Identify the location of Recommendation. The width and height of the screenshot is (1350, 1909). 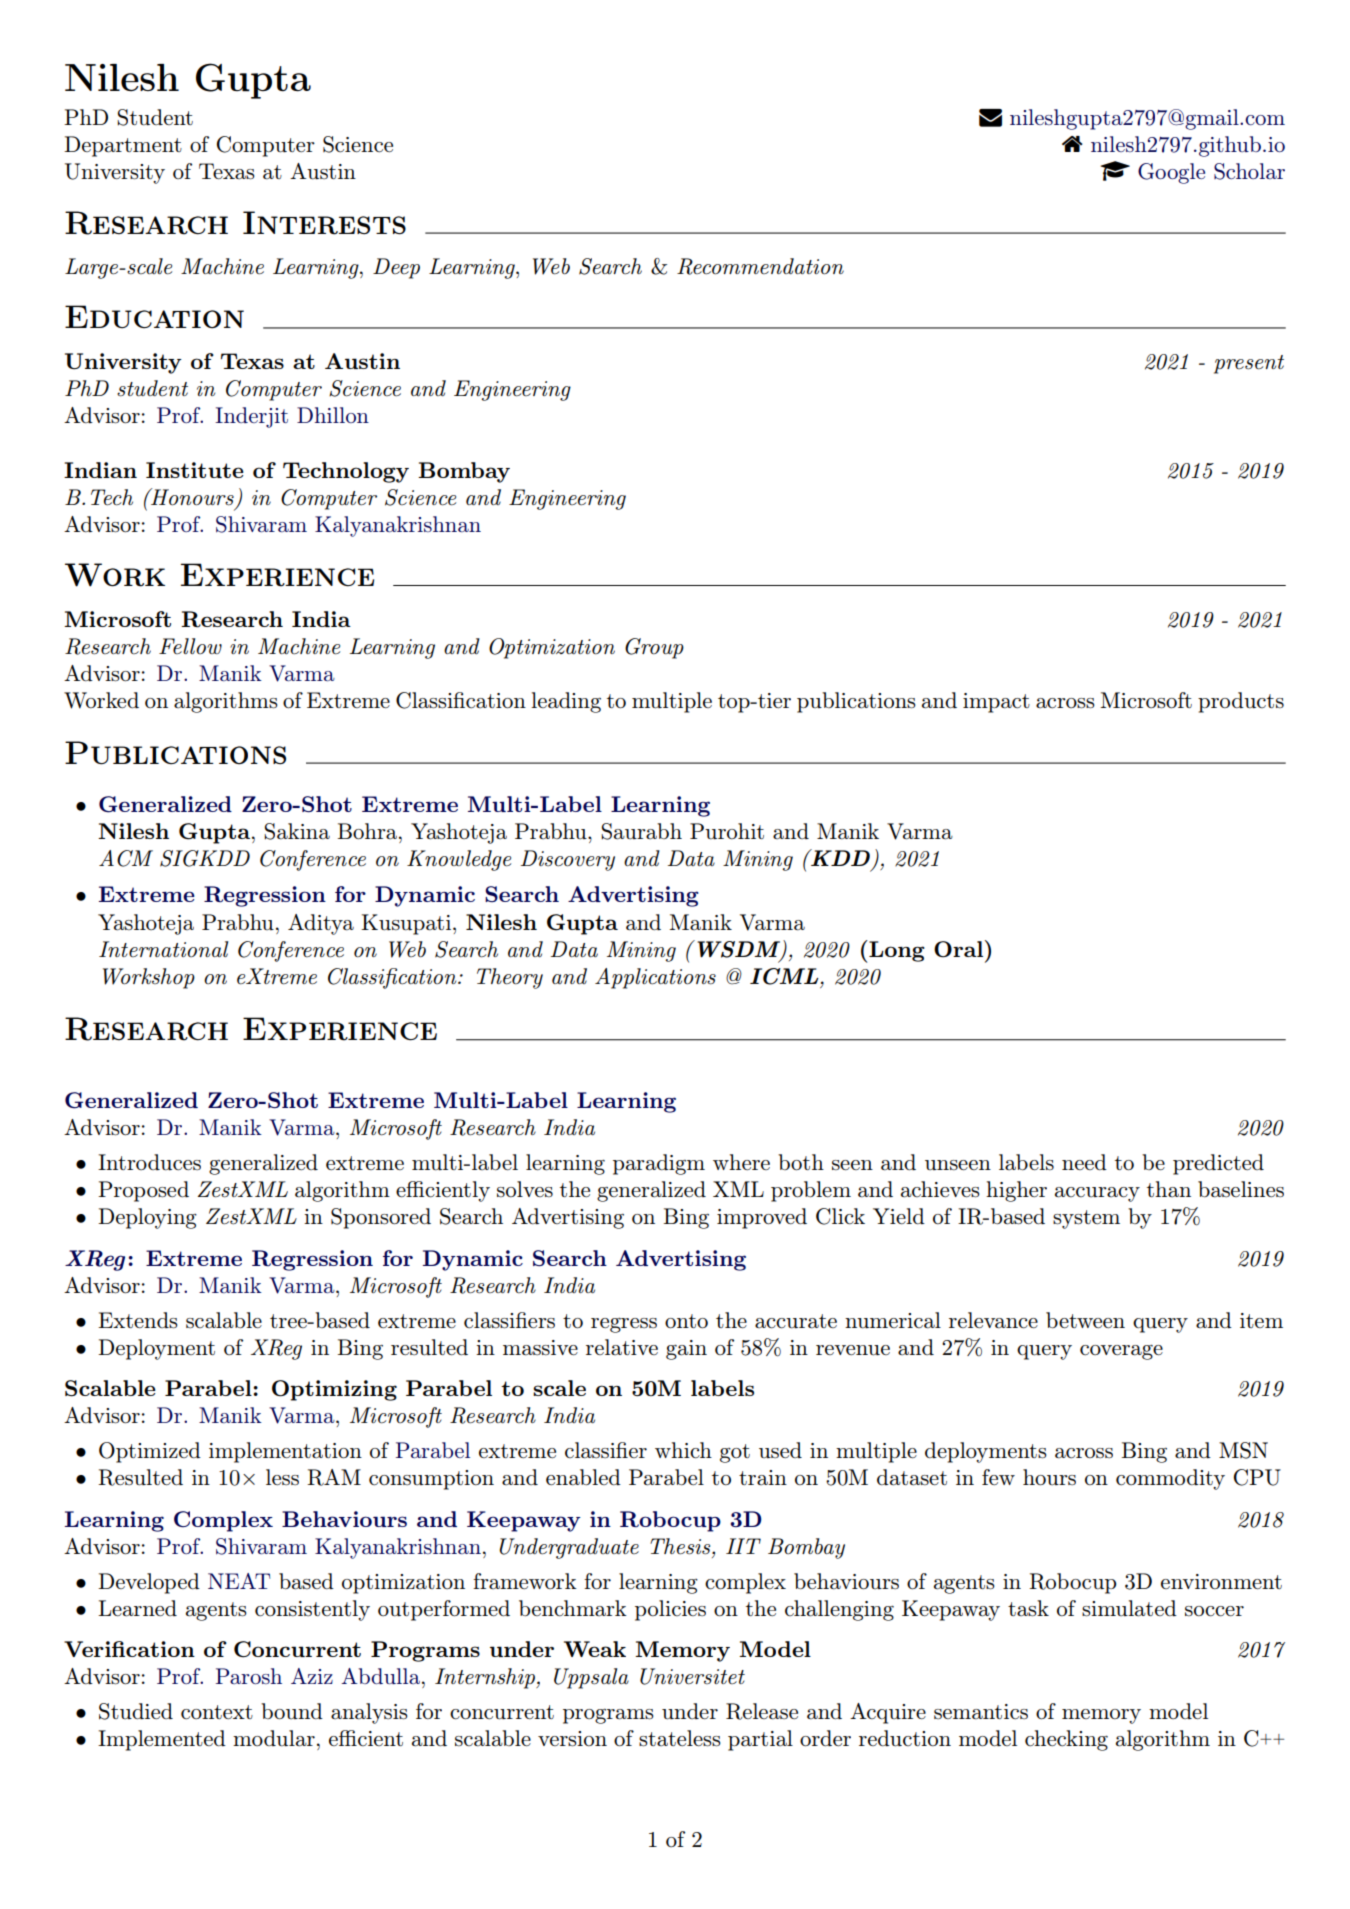
(760, 266).
